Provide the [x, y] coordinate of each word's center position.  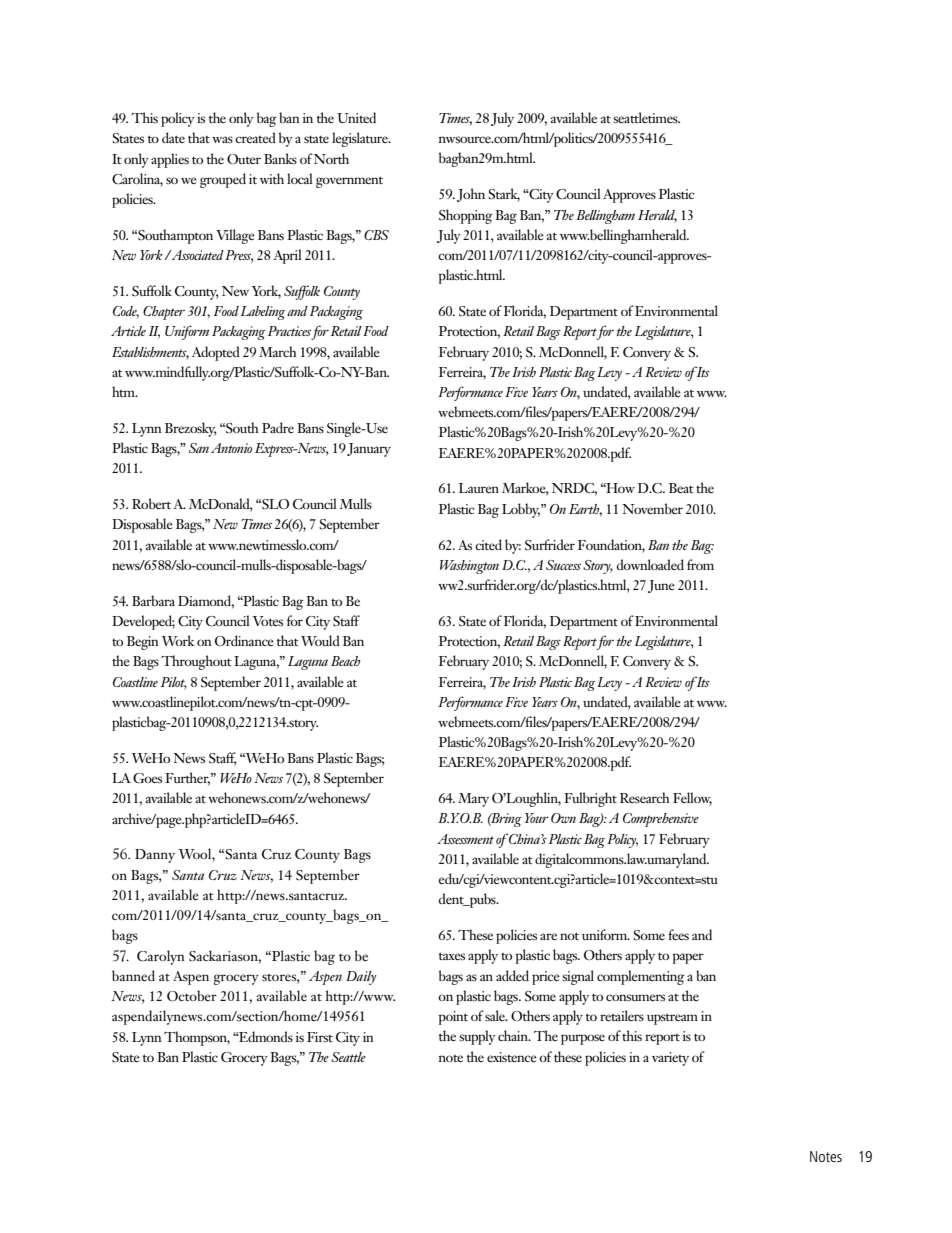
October [192, 995]
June [661, 586]
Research [645, 797]
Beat [681, 488]
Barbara [153, 600]
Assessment [465, 839]
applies [170, 160]
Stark [504, 195]
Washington [469, 567]
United [356, 117]
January [369, 450]
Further [187, 779]
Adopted [216, 353]
